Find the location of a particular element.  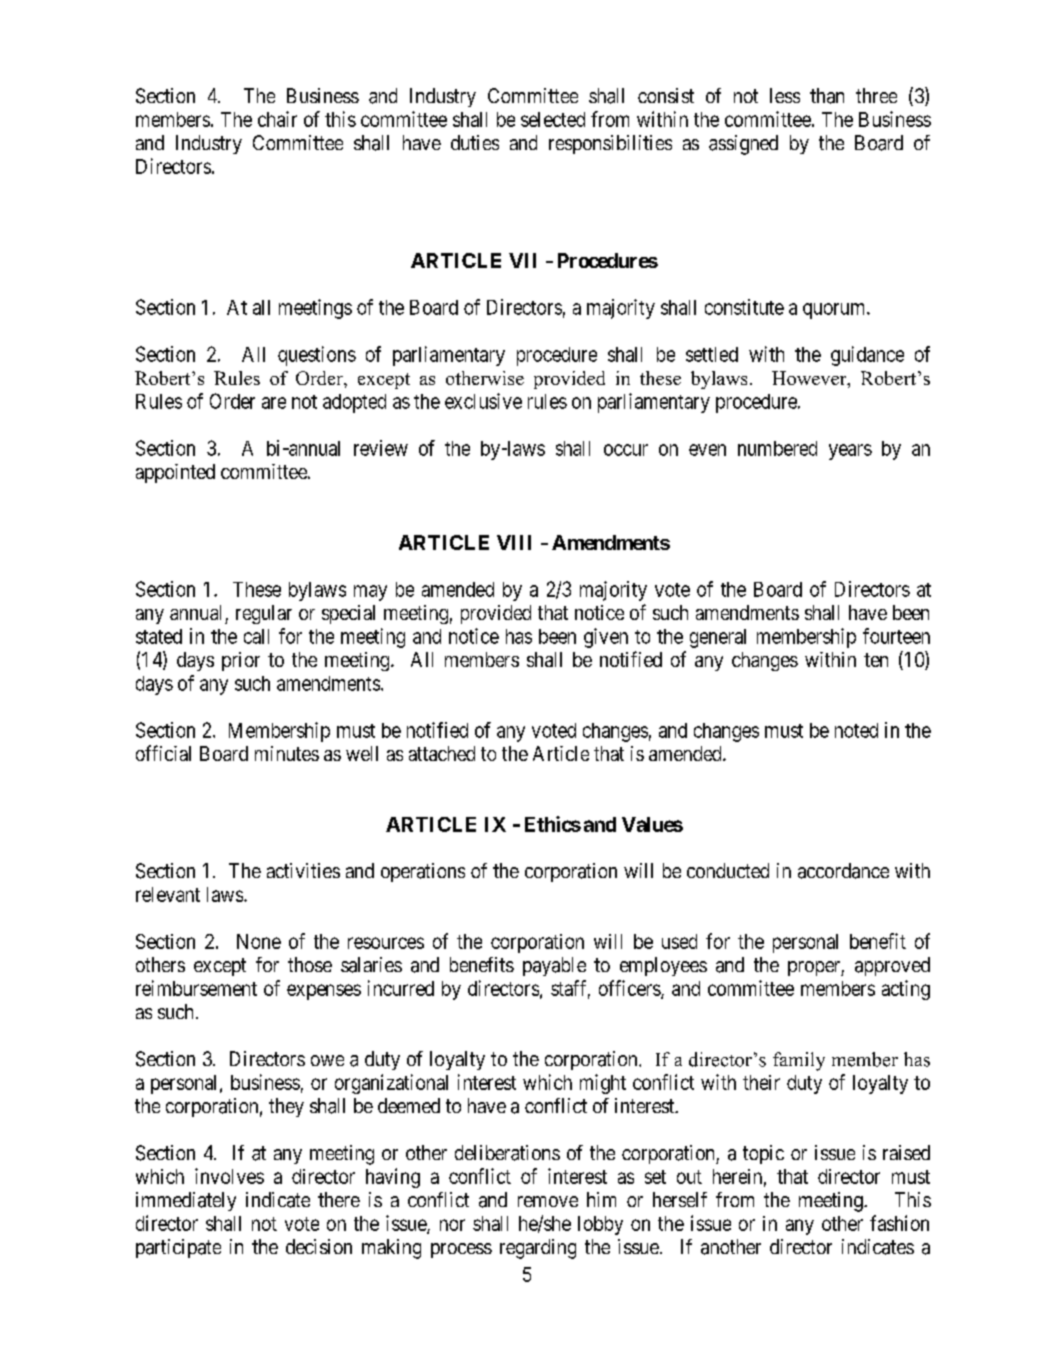

prior is located at coordinates (241, 661).
